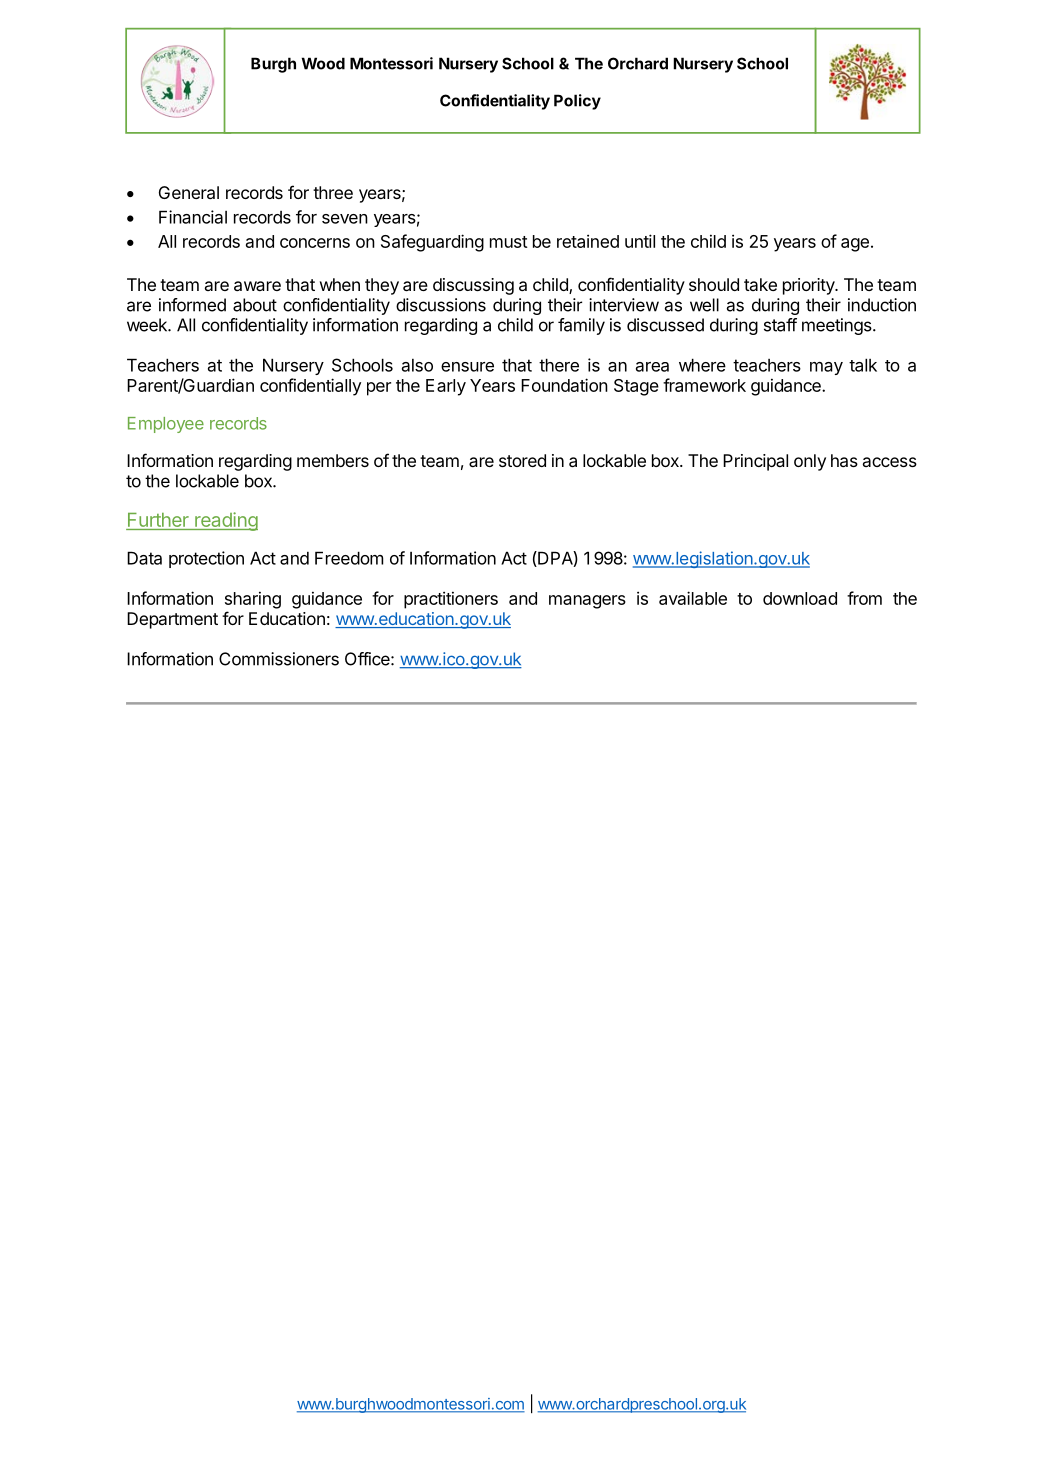  Describe the element at coordinates (587, 602) in the screenshot. I see `managers` at that location.
